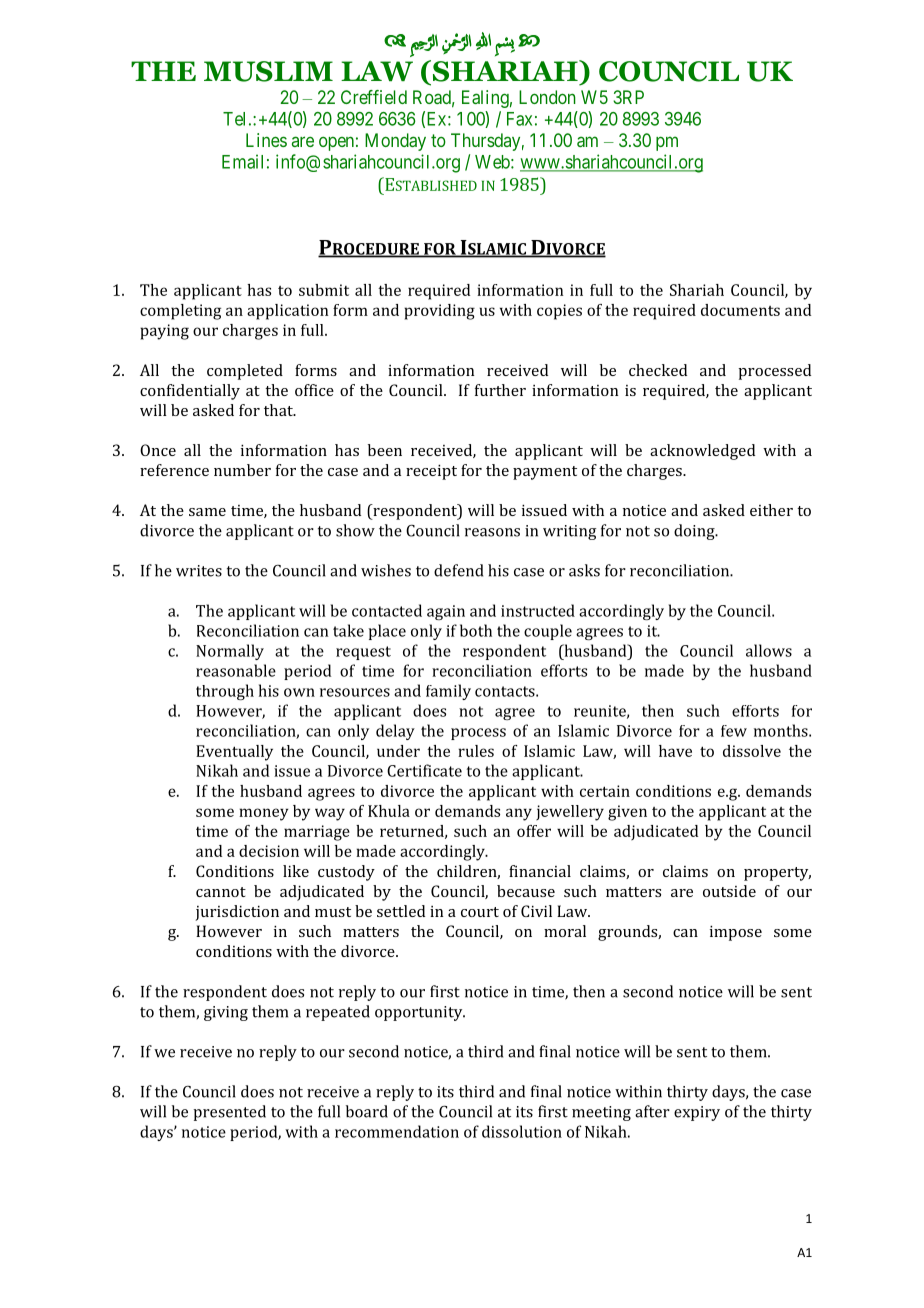  Describe the element at coordinates (226, 1013) in the image. I see `giving` at that location.
